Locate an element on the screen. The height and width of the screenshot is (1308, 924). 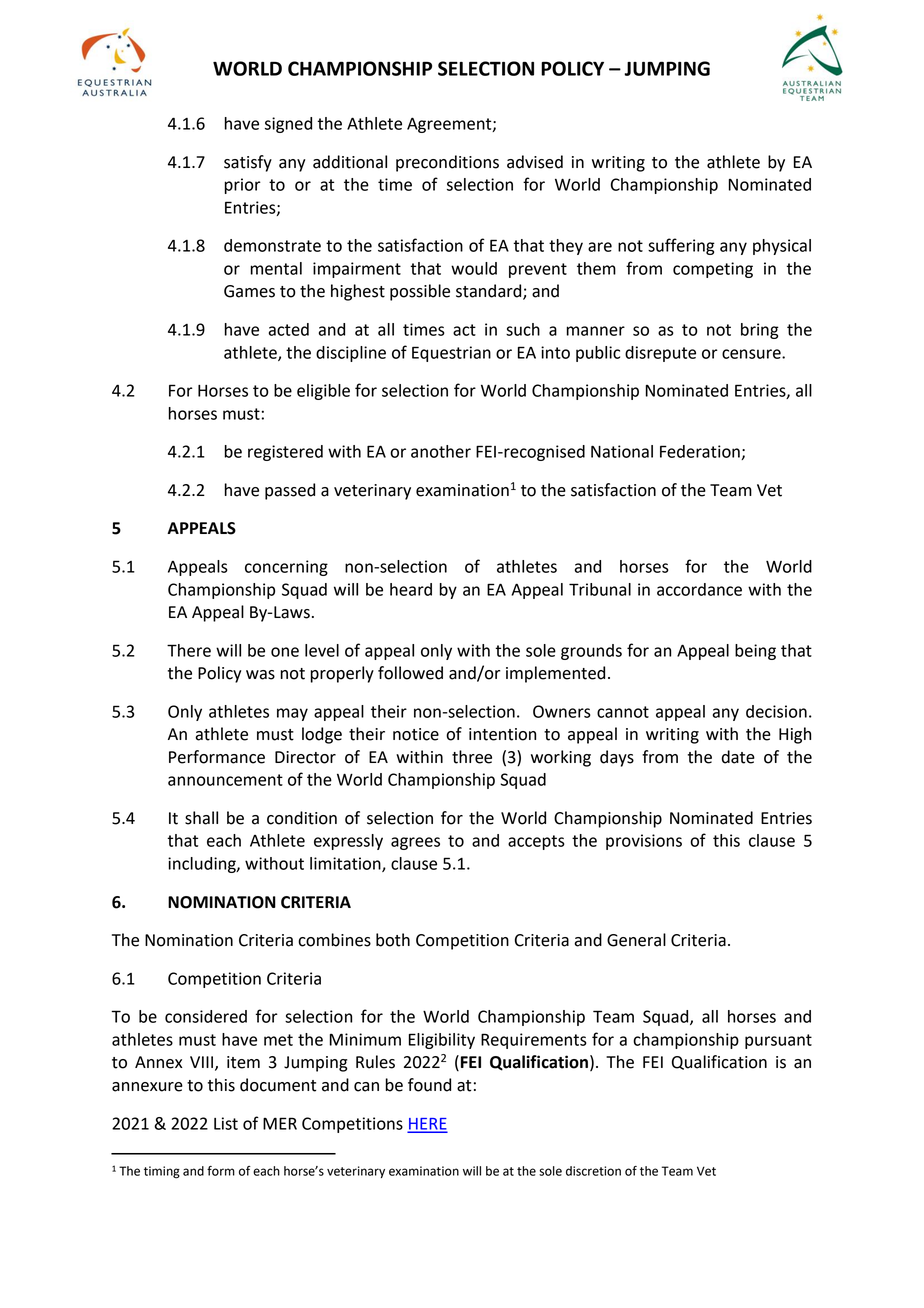
List is located at coordinates (226, 1123).
